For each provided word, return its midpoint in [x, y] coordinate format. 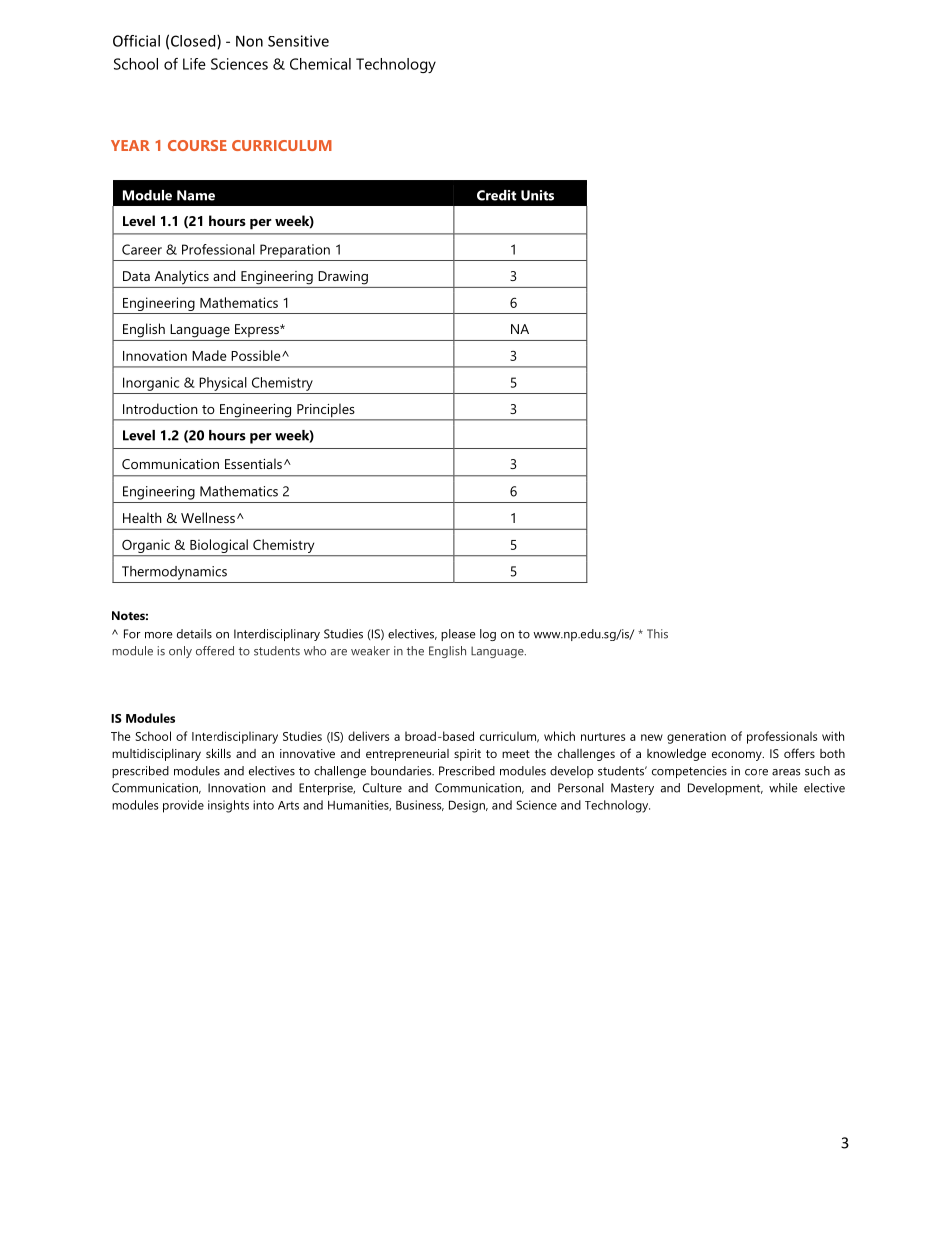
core [756, 772]
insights [228, 806]
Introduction [160, 408]
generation [696, 738]
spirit [467, 755]
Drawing [343, 278]
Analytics [182, 277]
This [657, 634]
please [458, 635]
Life [194, 64]
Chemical [320, 64]
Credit [496, 195]
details [194, 634]
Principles [326, 411]
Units [537, 195]
